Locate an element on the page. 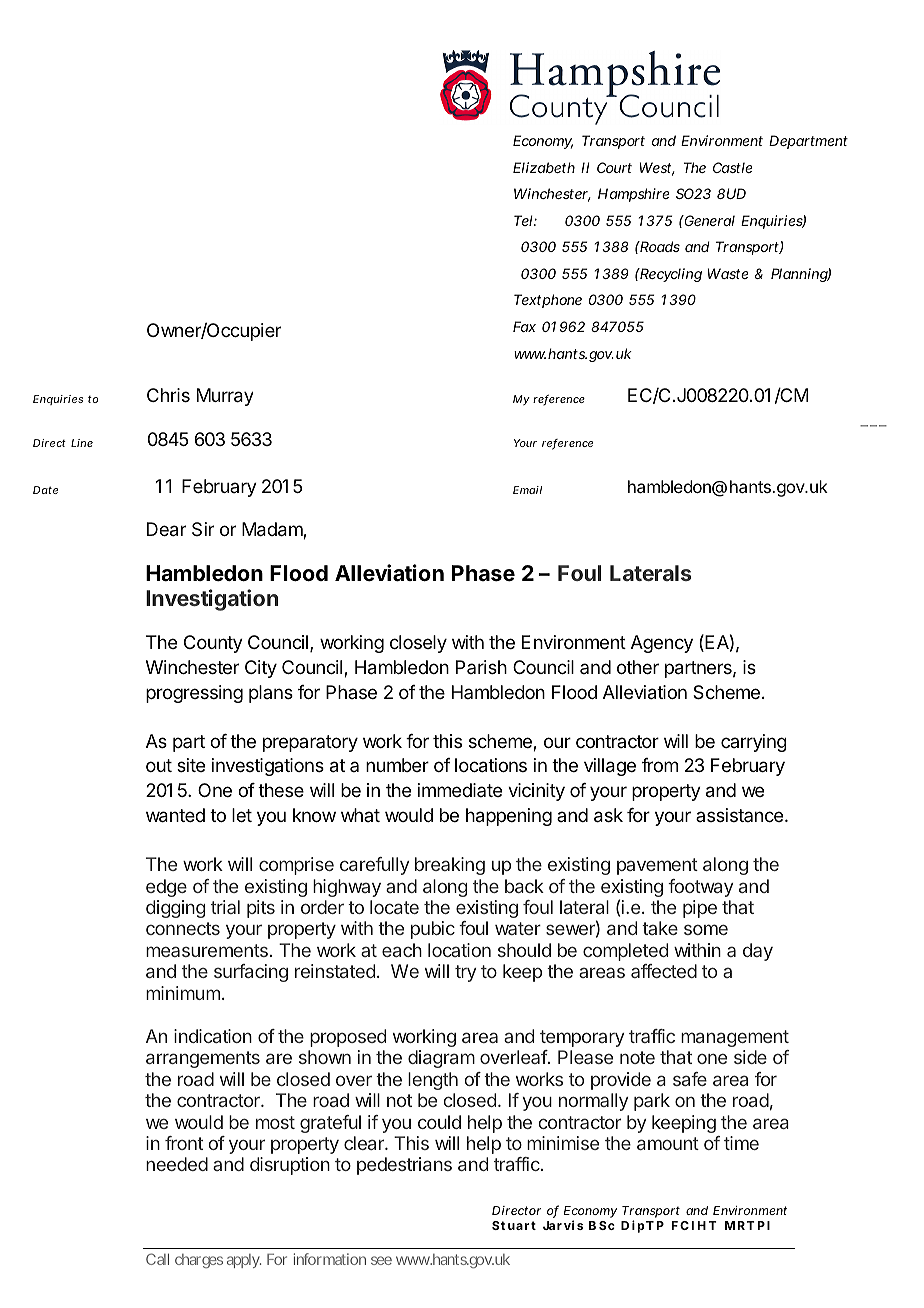  Call is located at coordinates (157, 1259).
